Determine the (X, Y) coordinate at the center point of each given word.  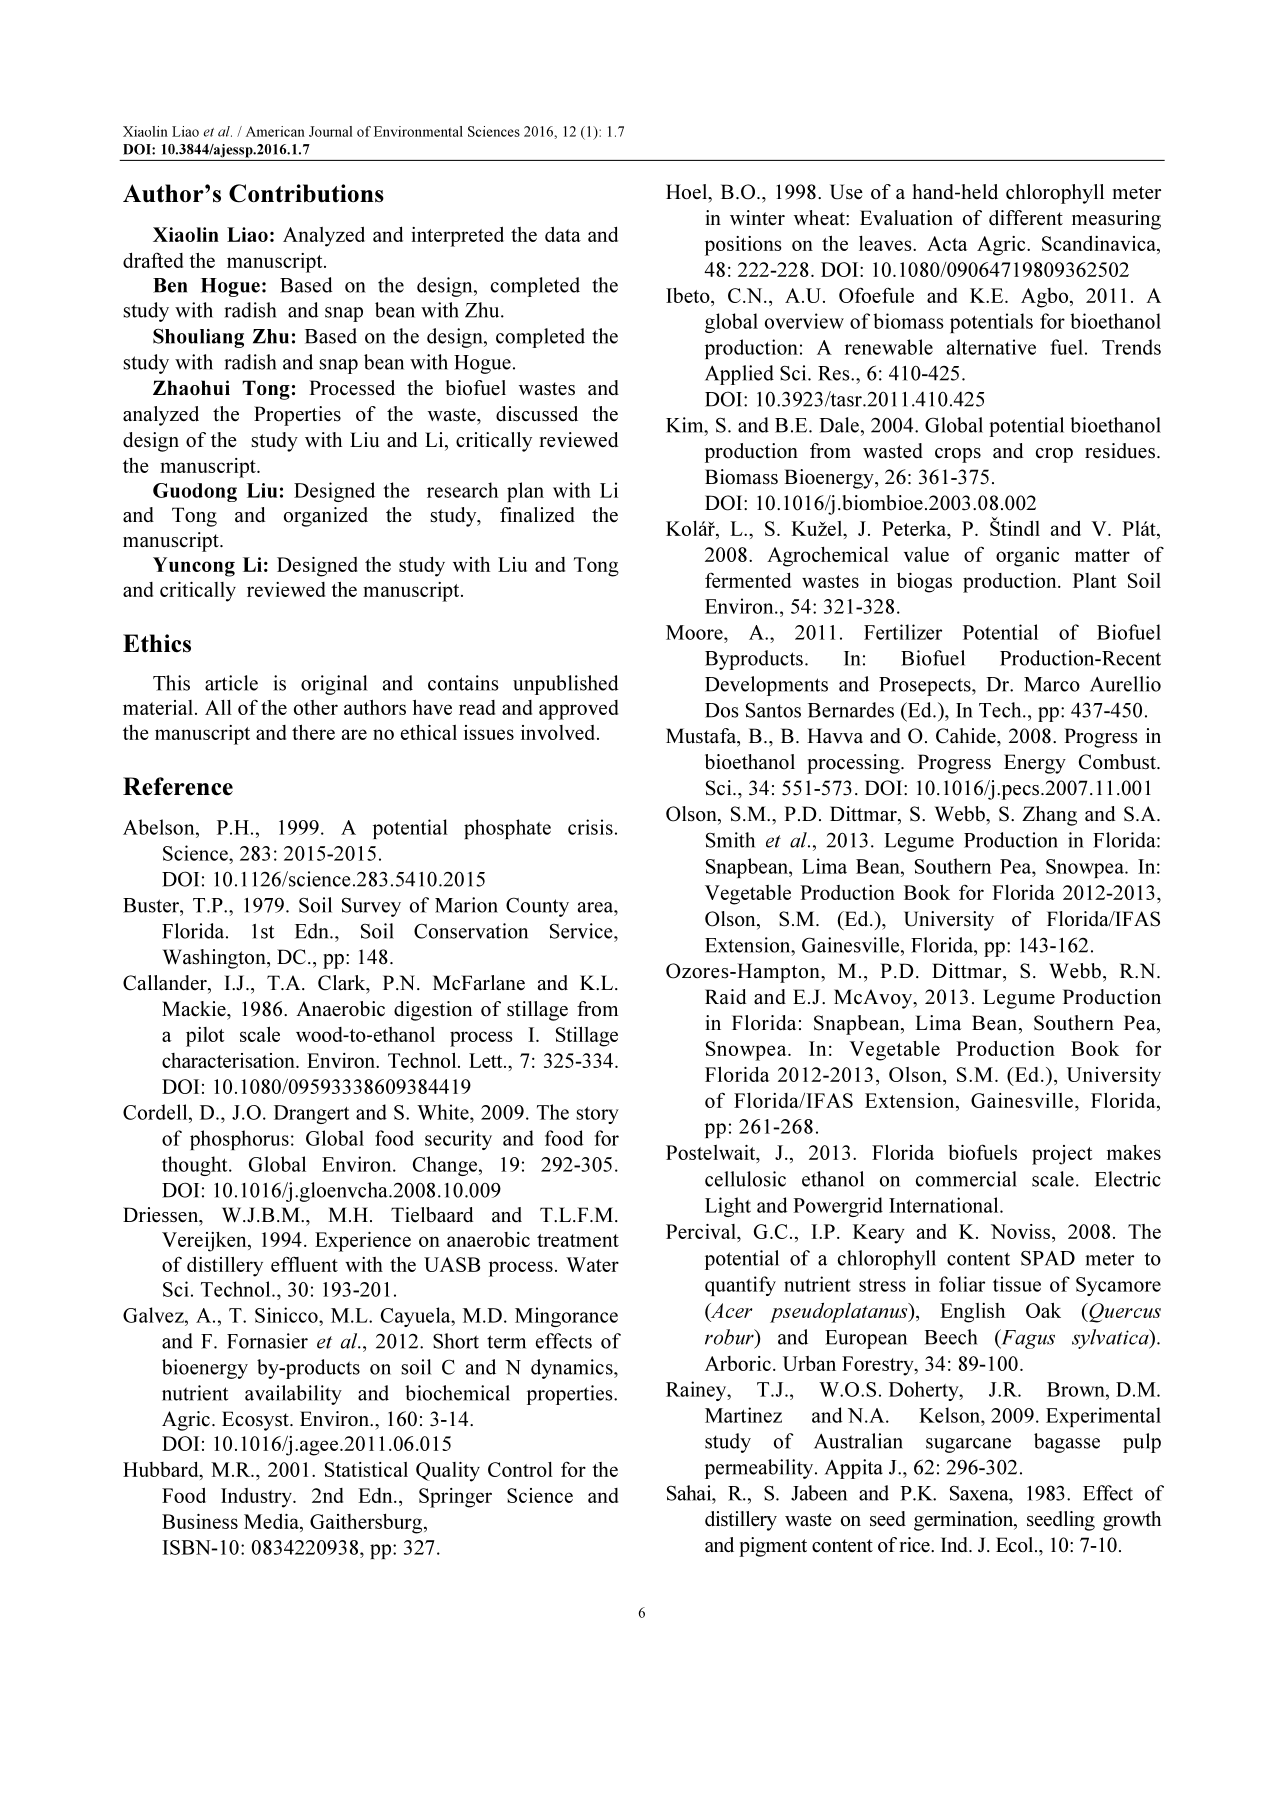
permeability (760, 1469)
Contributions (306, 193)
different (1026, 218)
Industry (257, 1498)
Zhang (1049, 816)
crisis (590, 827)
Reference (178, 786)
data (563, 234)
